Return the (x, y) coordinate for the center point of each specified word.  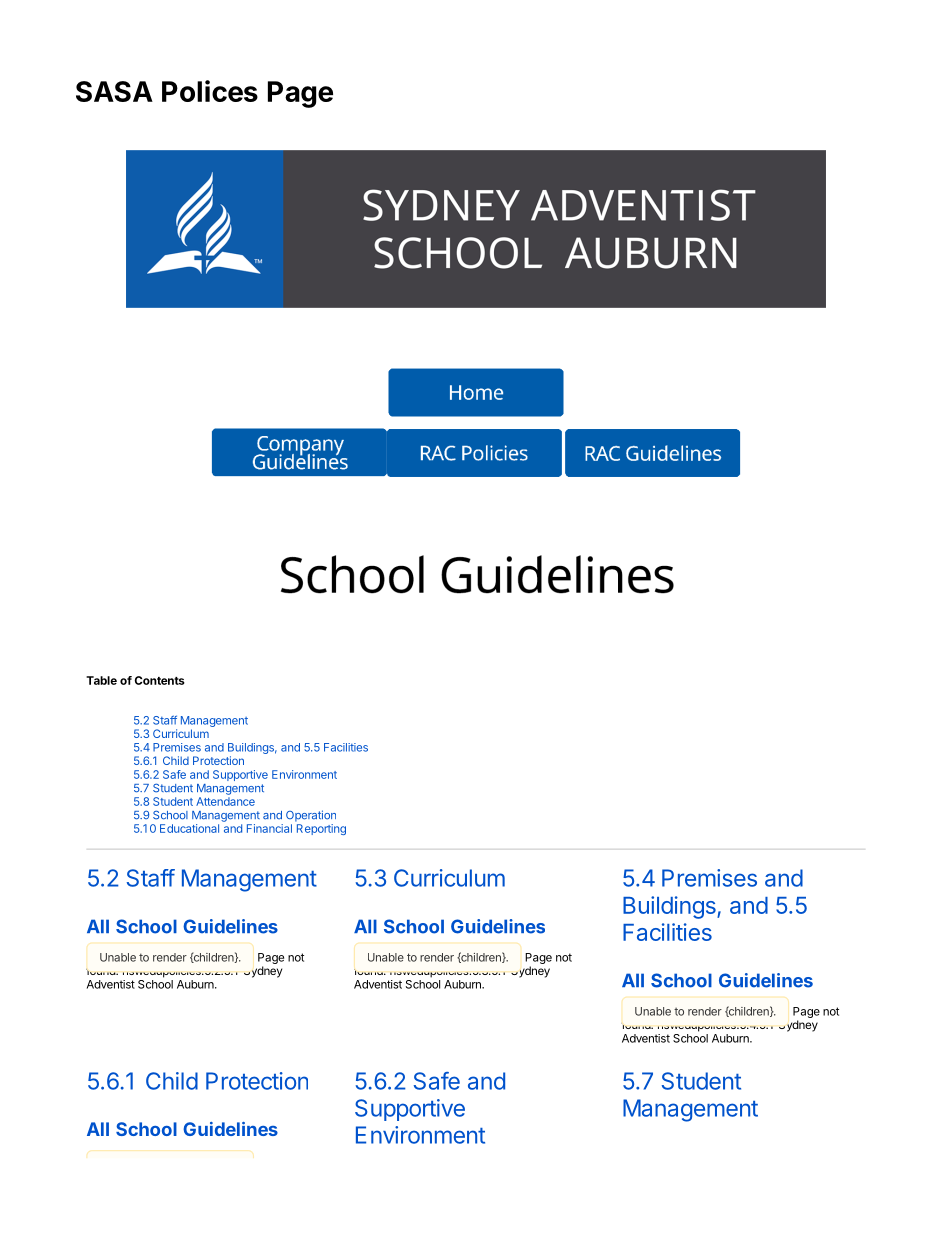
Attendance (225, 801)
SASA (114, 91)
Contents (160, 680)
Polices (210, 91)
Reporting (321, 829)
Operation (311, 816)
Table (101, 680)
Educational (189, 828)
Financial (269, 828)
